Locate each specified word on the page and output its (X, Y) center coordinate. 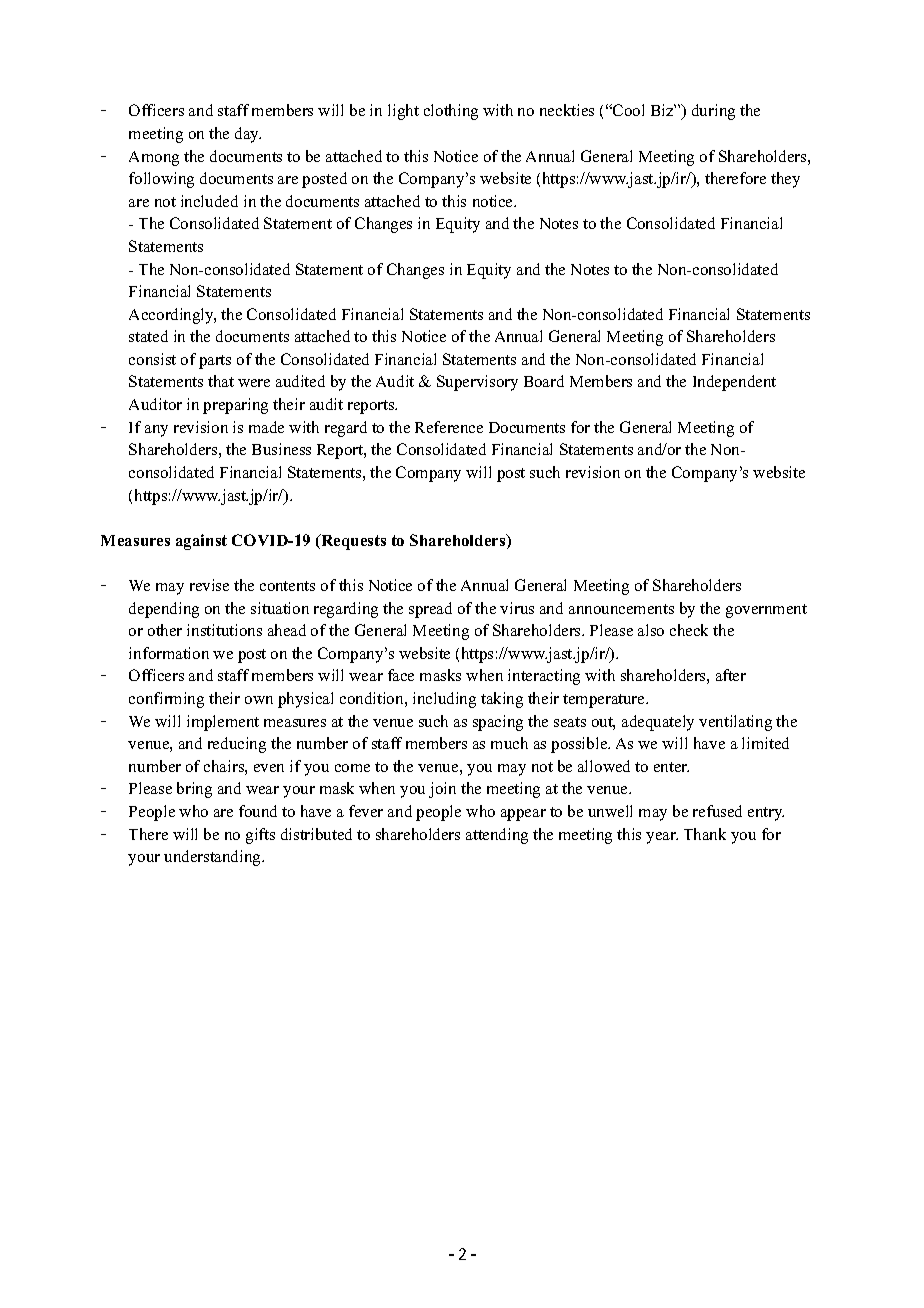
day (248, 135)
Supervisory (477, 383)
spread (430, 610)
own (259, 700)
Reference (449, 427)
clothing (451, 112)
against (201, 542)
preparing (235, 406)
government (766, 611)
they (785, 180)
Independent (734, 383)
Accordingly (172, 316)
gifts (260, 836)
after (731, 675)
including (444, 700)
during (713, 112)
